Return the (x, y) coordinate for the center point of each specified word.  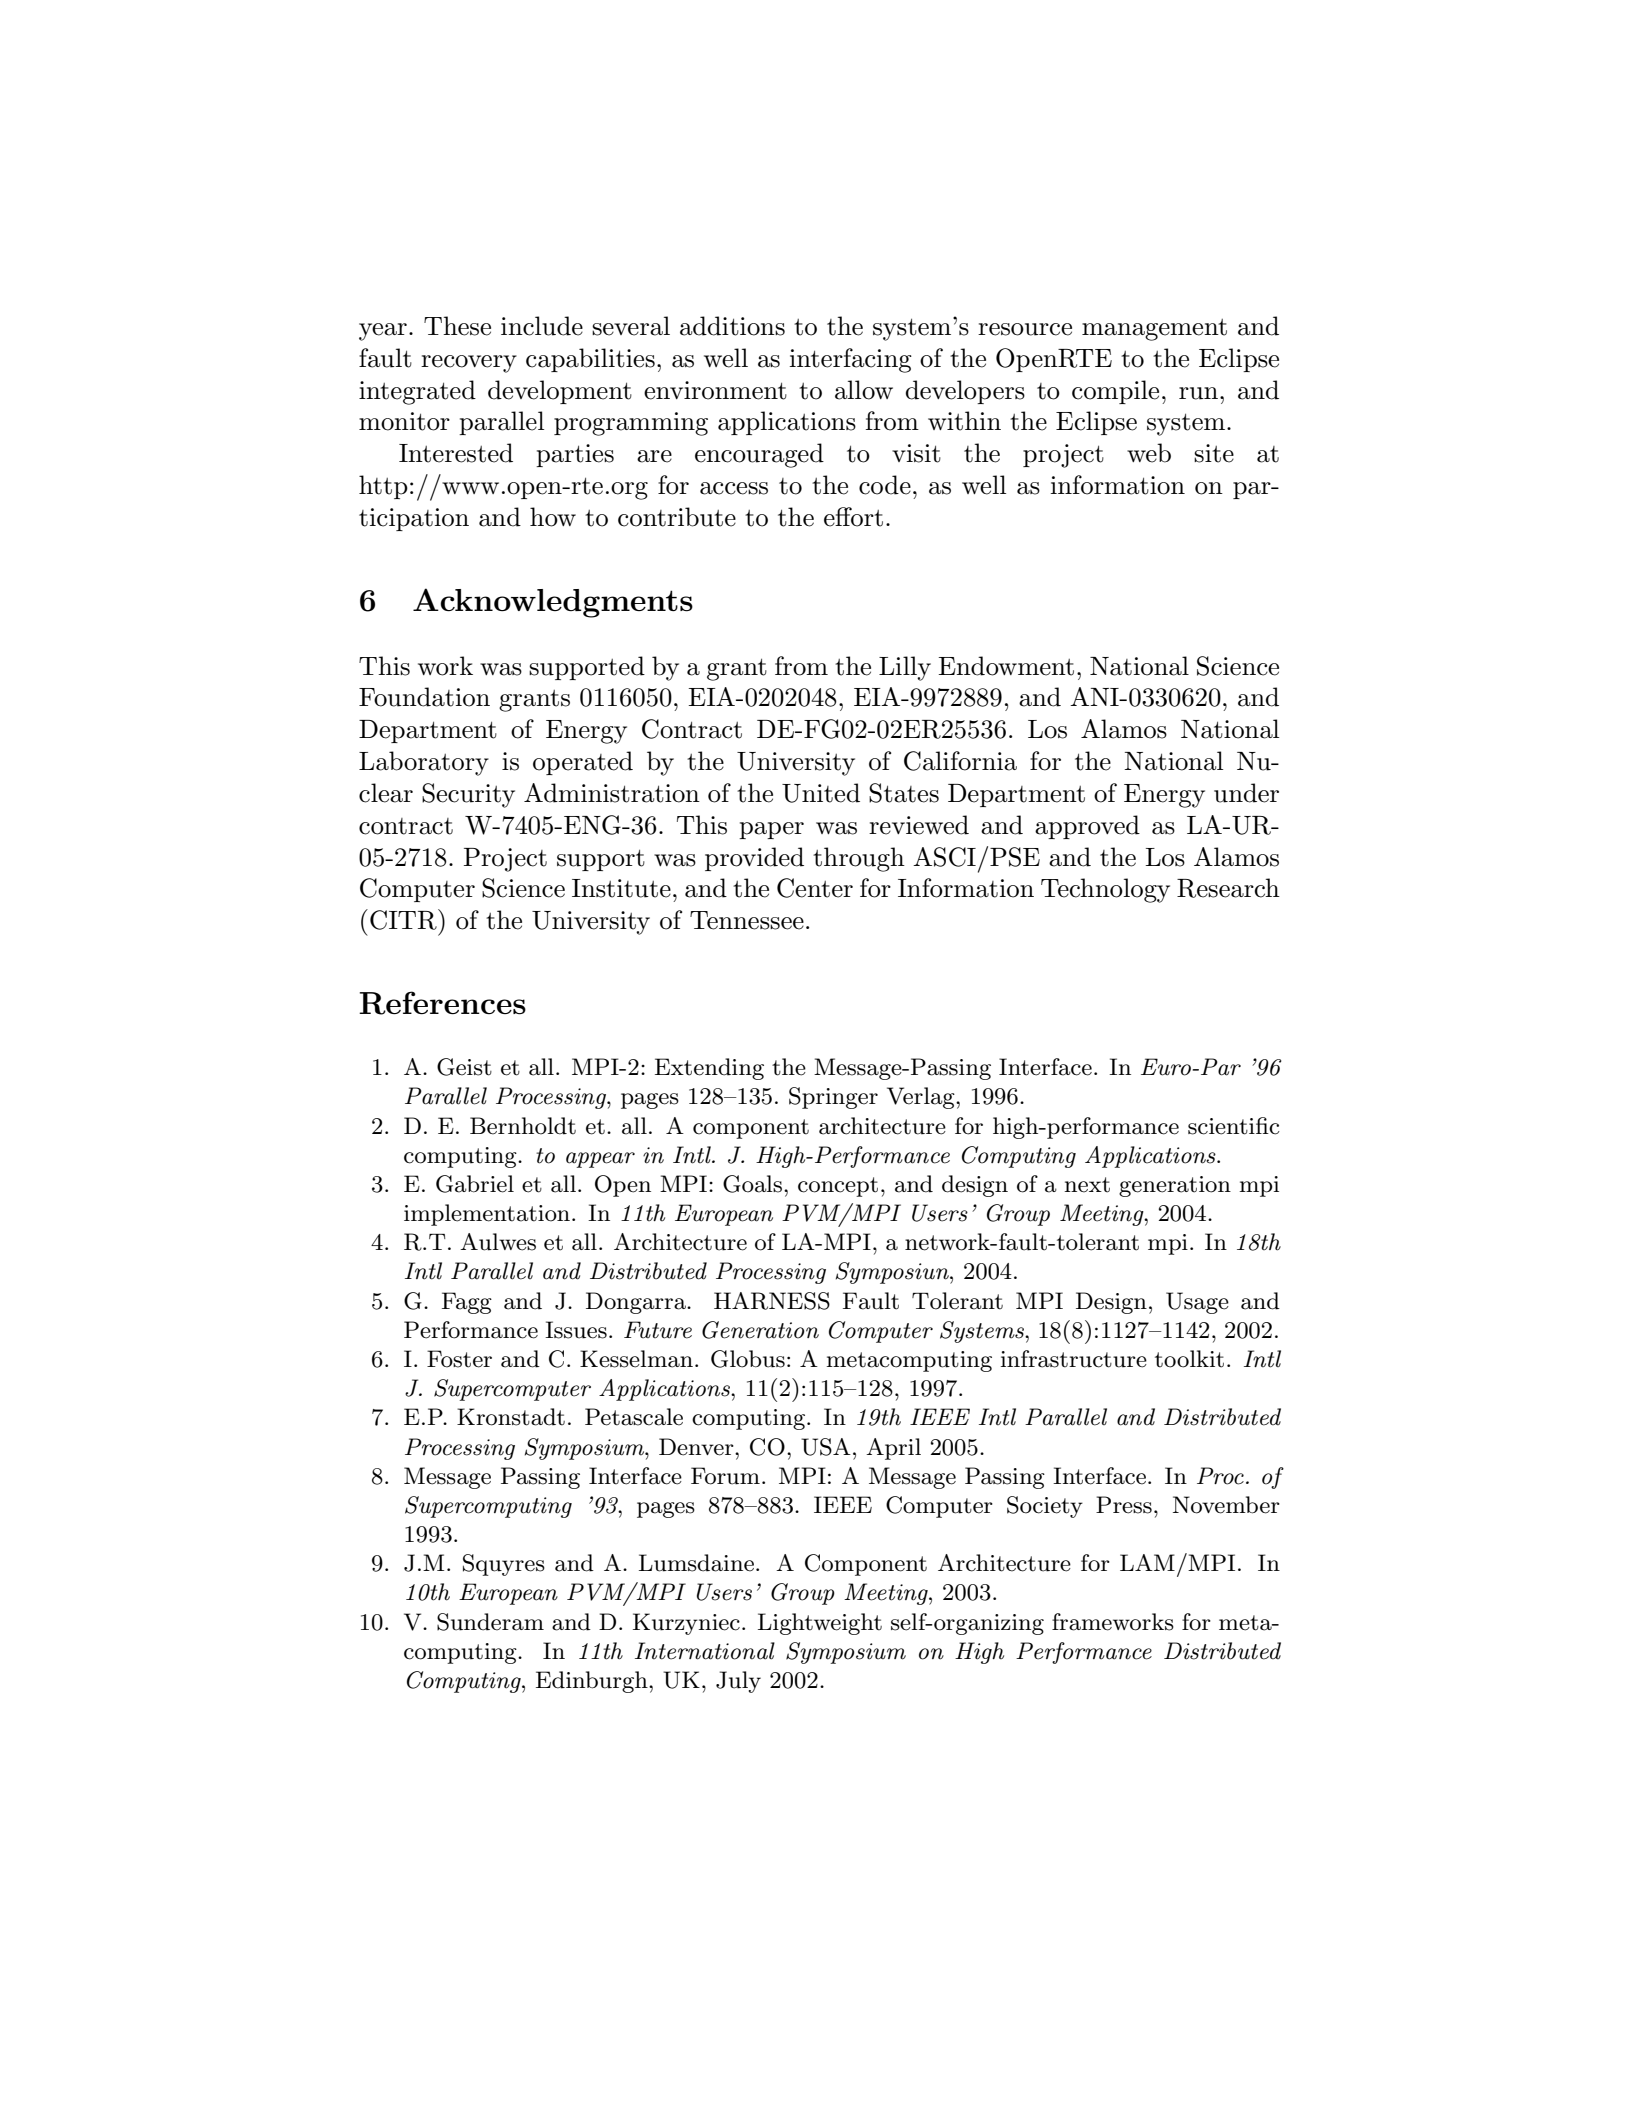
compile (1115, 392)
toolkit (1189, 1359)
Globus (748, 1359)
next (1087, 1185)
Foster (459, 1359)
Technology (1105, 890)
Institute (621, 888)
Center (815, 888)
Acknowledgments (553, 603)
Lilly (905, 668)
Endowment (1006, 666)
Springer (833, 1098)
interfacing (850, 360)
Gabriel (475, 1184)
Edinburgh (593, 1682)
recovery (469, 364)
